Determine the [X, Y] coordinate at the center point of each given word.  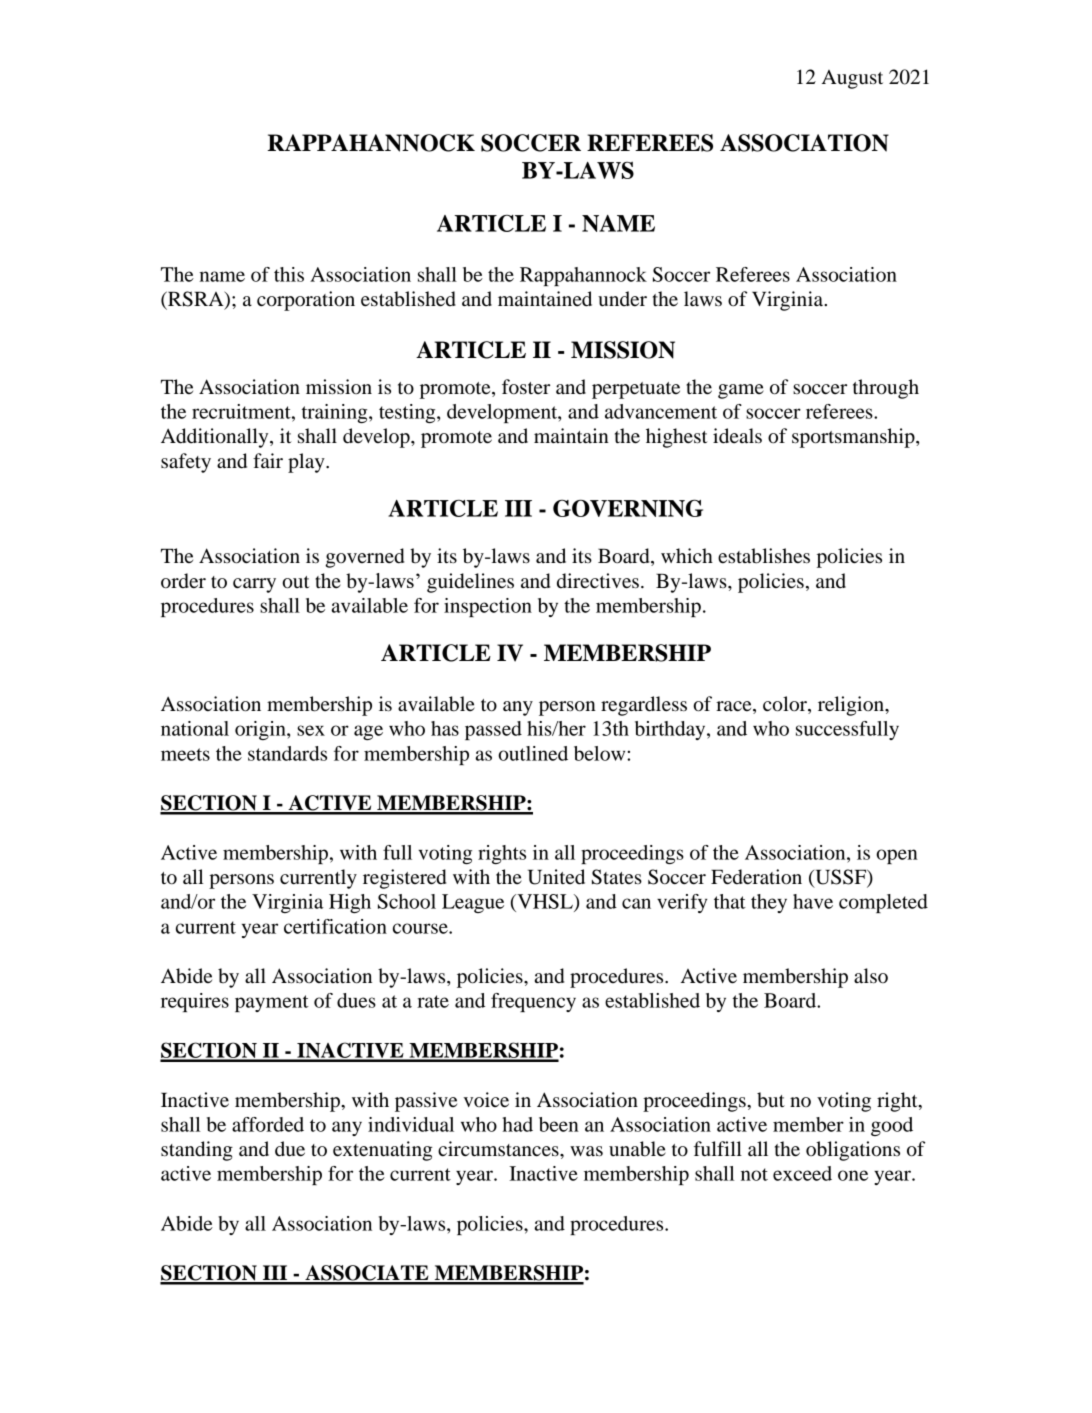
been [559, 1124]
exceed [802, 1173]
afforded [268, 1124]
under [622, 299]
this [289, 274]
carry [254, 585]
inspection [488, 607]
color [786, 705]
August [852, 79]
